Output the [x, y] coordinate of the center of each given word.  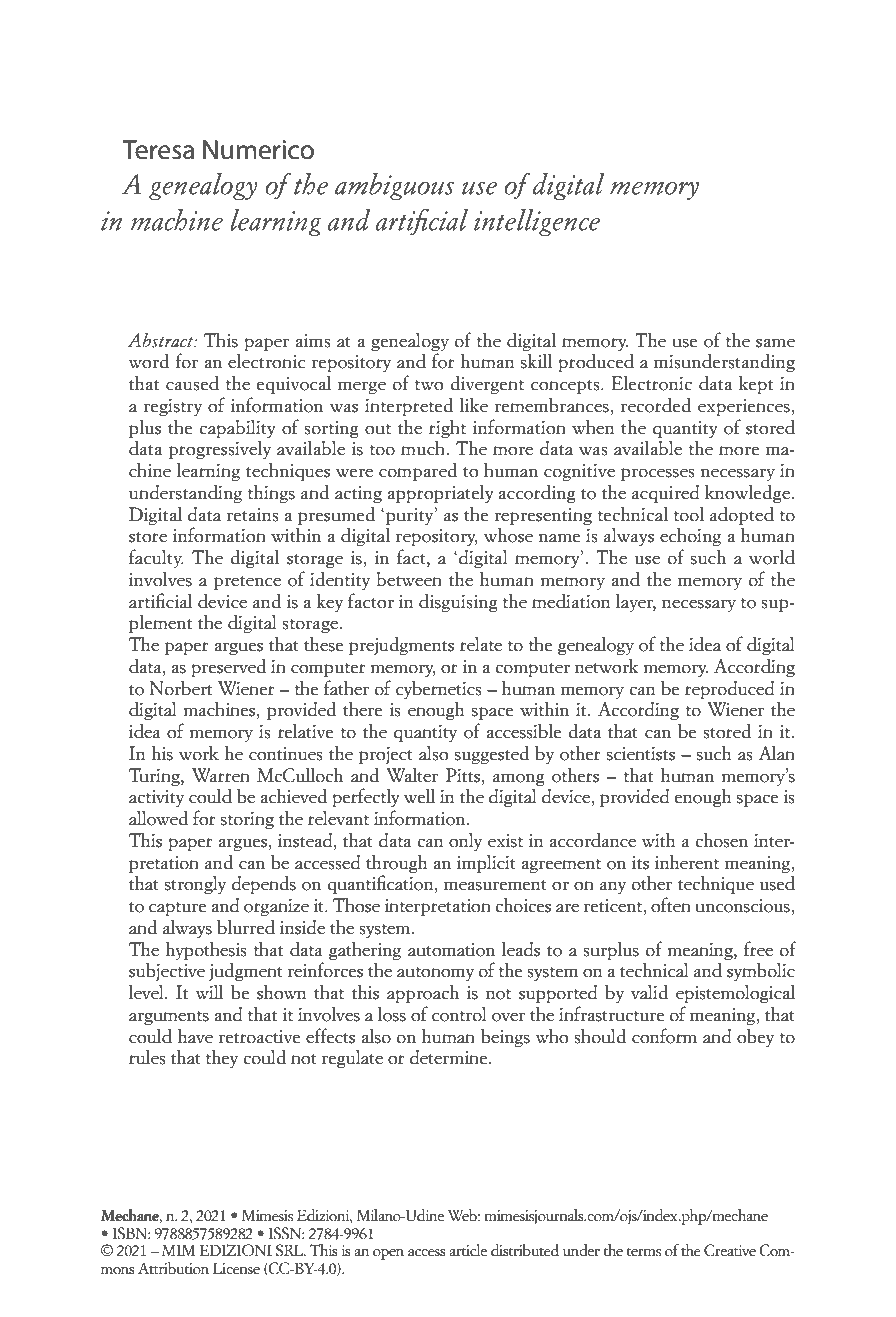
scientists [641, 754]
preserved [228, 667]
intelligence [537, 222]
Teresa [158, 150]
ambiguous [395, 186]
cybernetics [439, 689]
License [236, 1268]
